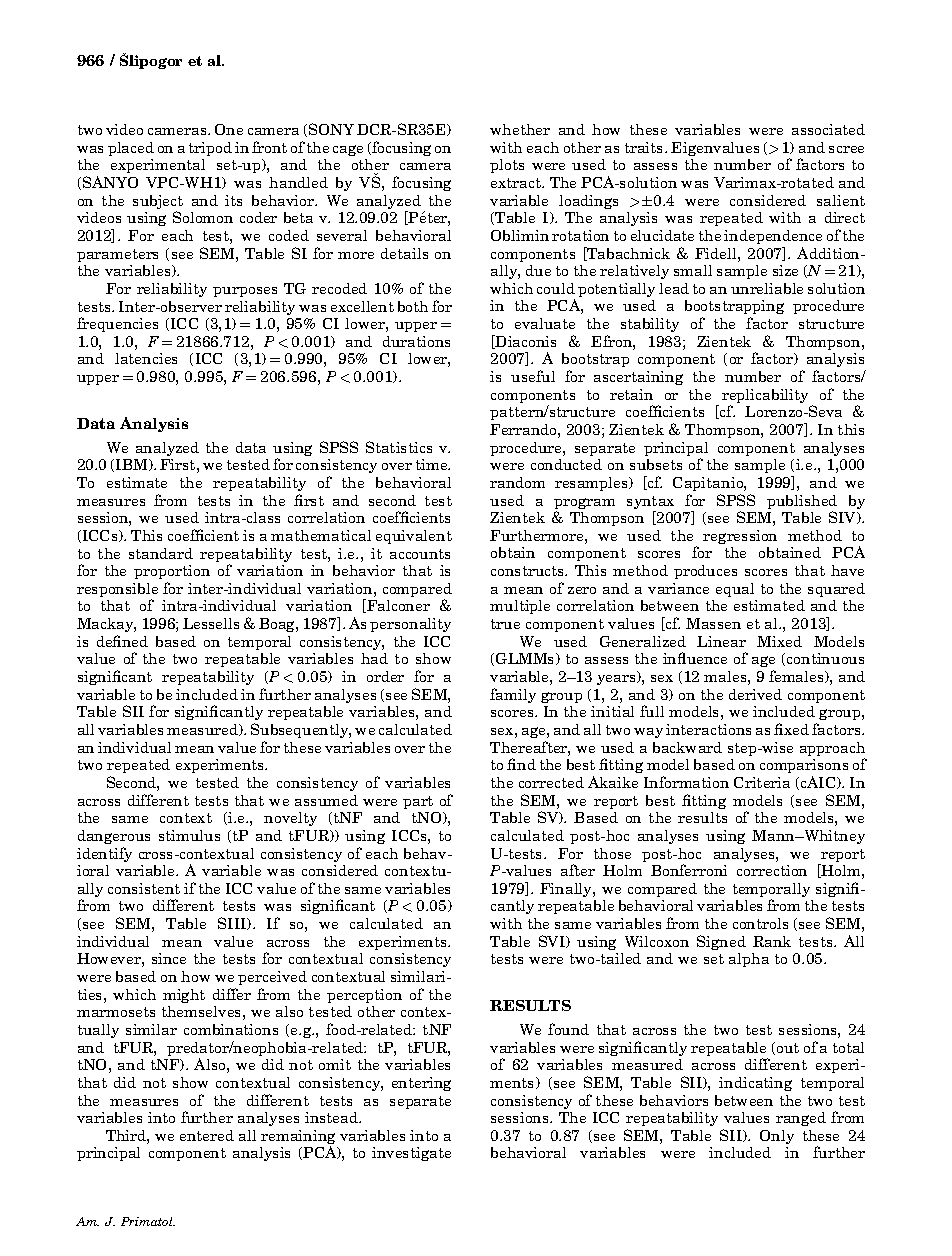 This screenshot has height=1256, width=952. What do you see at coordinates (517, 482) in the screenshot?
I see `random` at bounding box center [517, 482].
